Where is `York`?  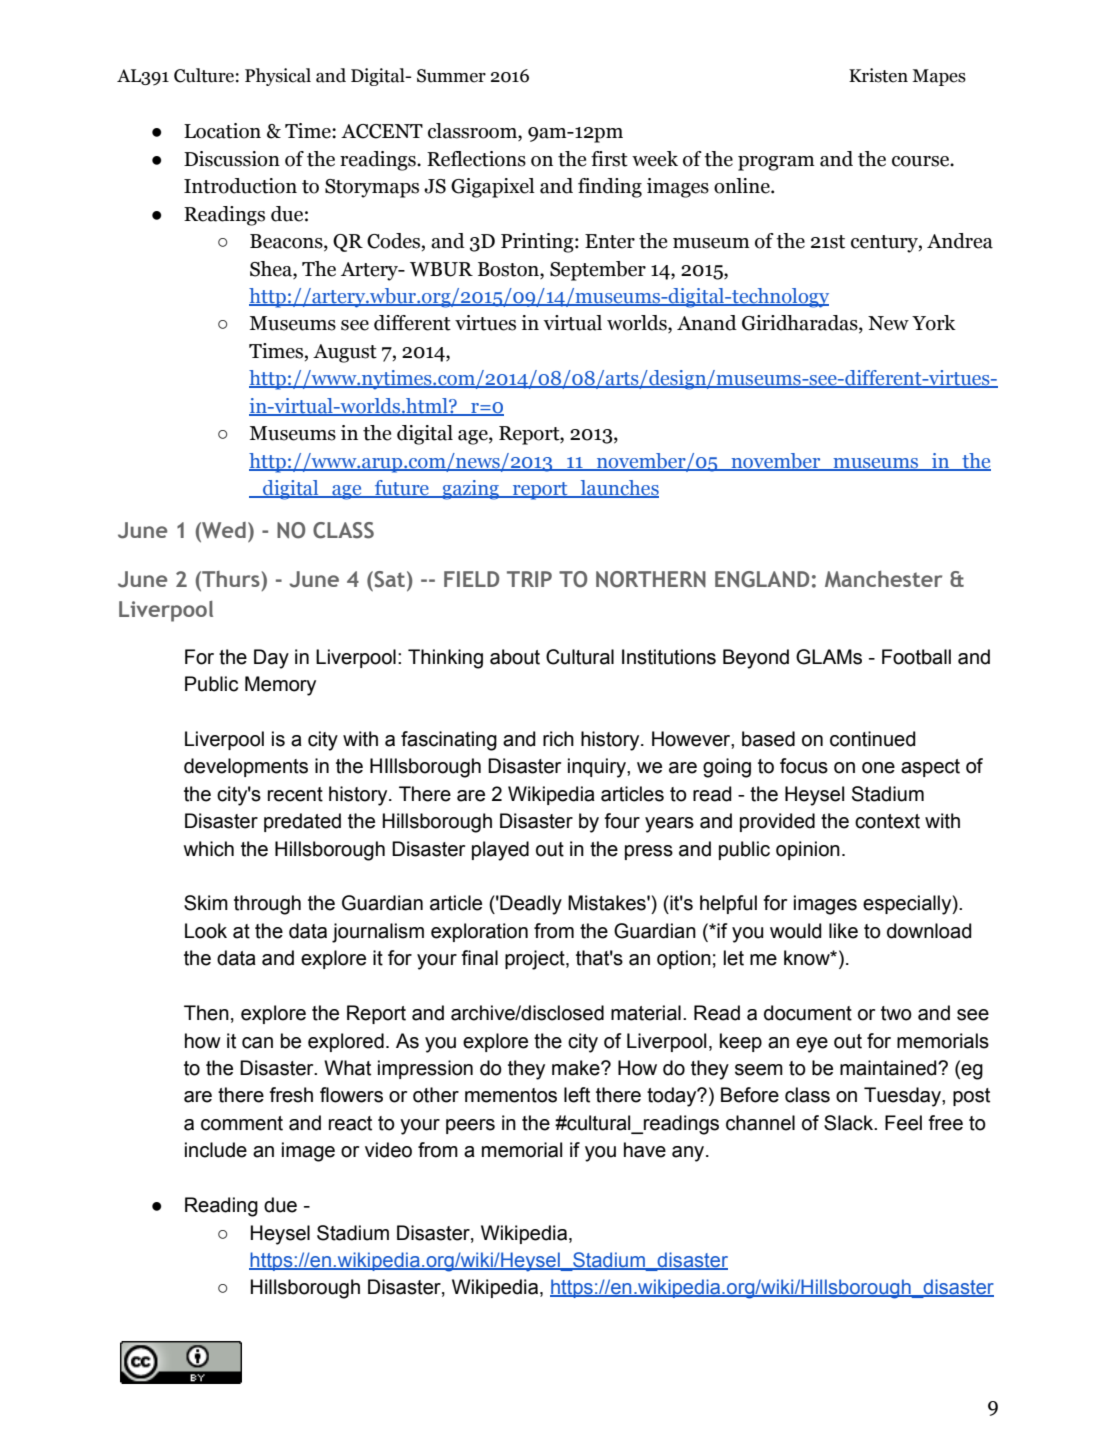 York is located at coordinates (934, 323).
